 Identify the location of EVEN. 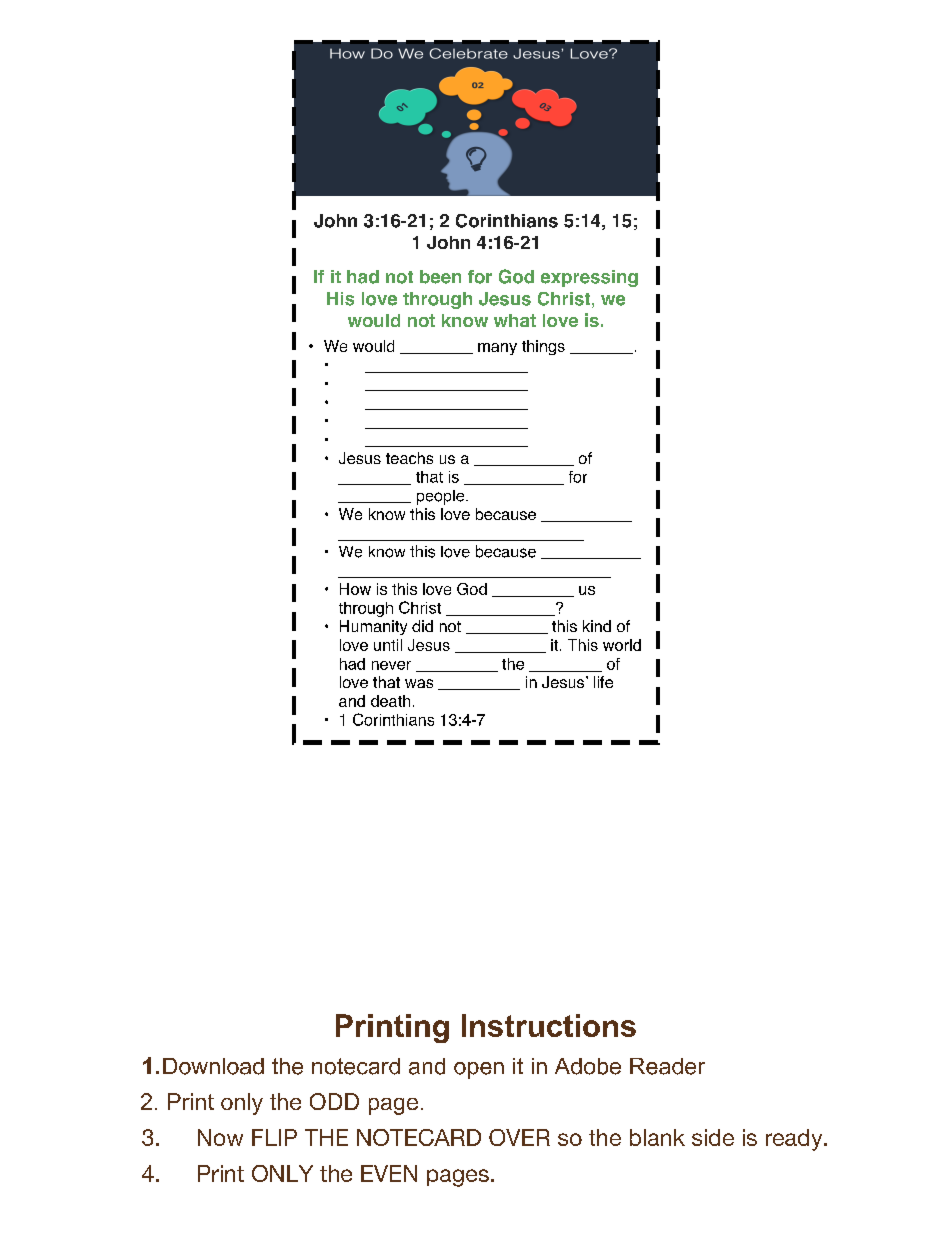
(389, 1173).
